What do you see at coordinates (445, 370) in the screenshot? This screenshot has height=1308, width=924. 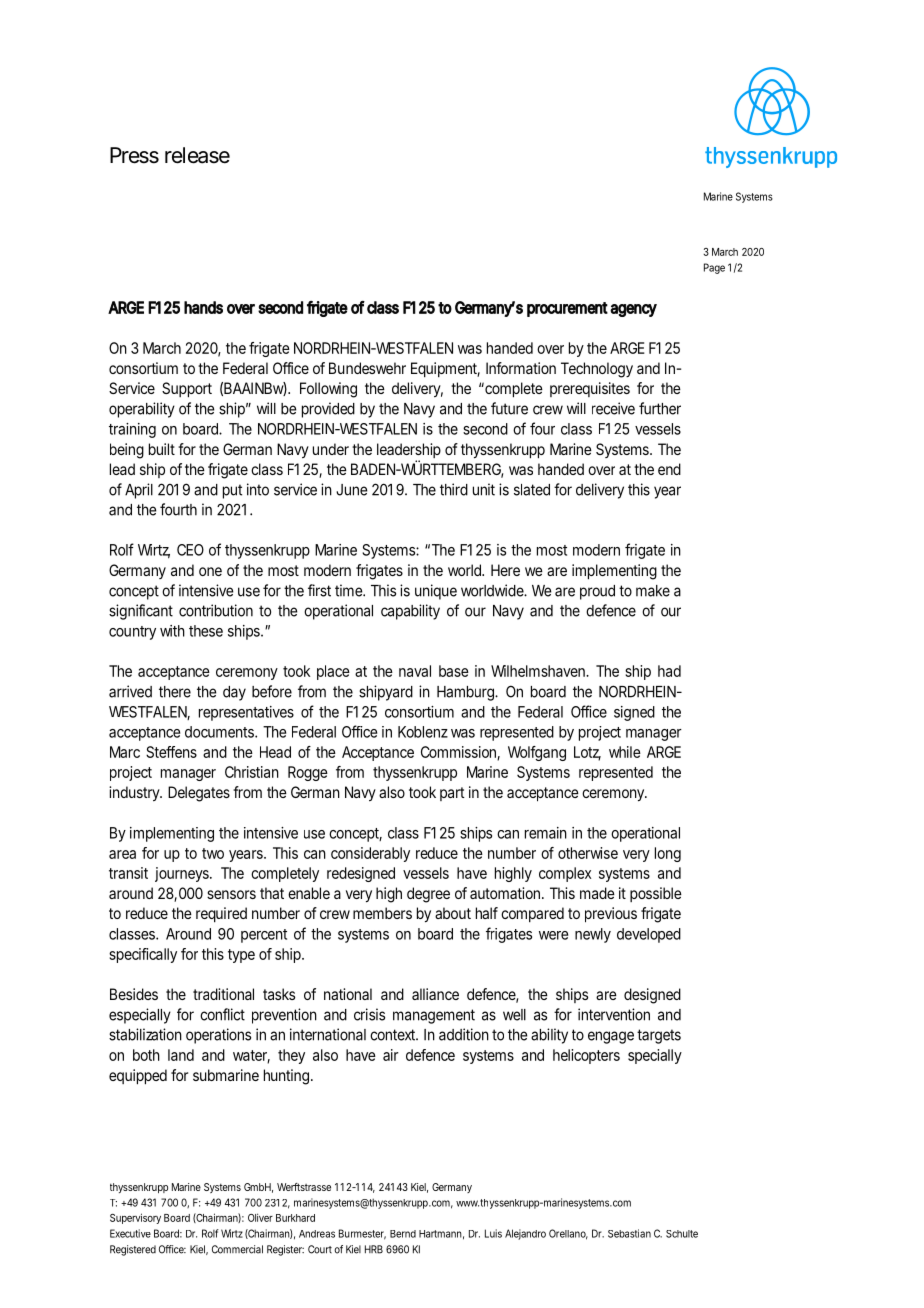 I see `Equipment` at bounding box center [445, 370].
